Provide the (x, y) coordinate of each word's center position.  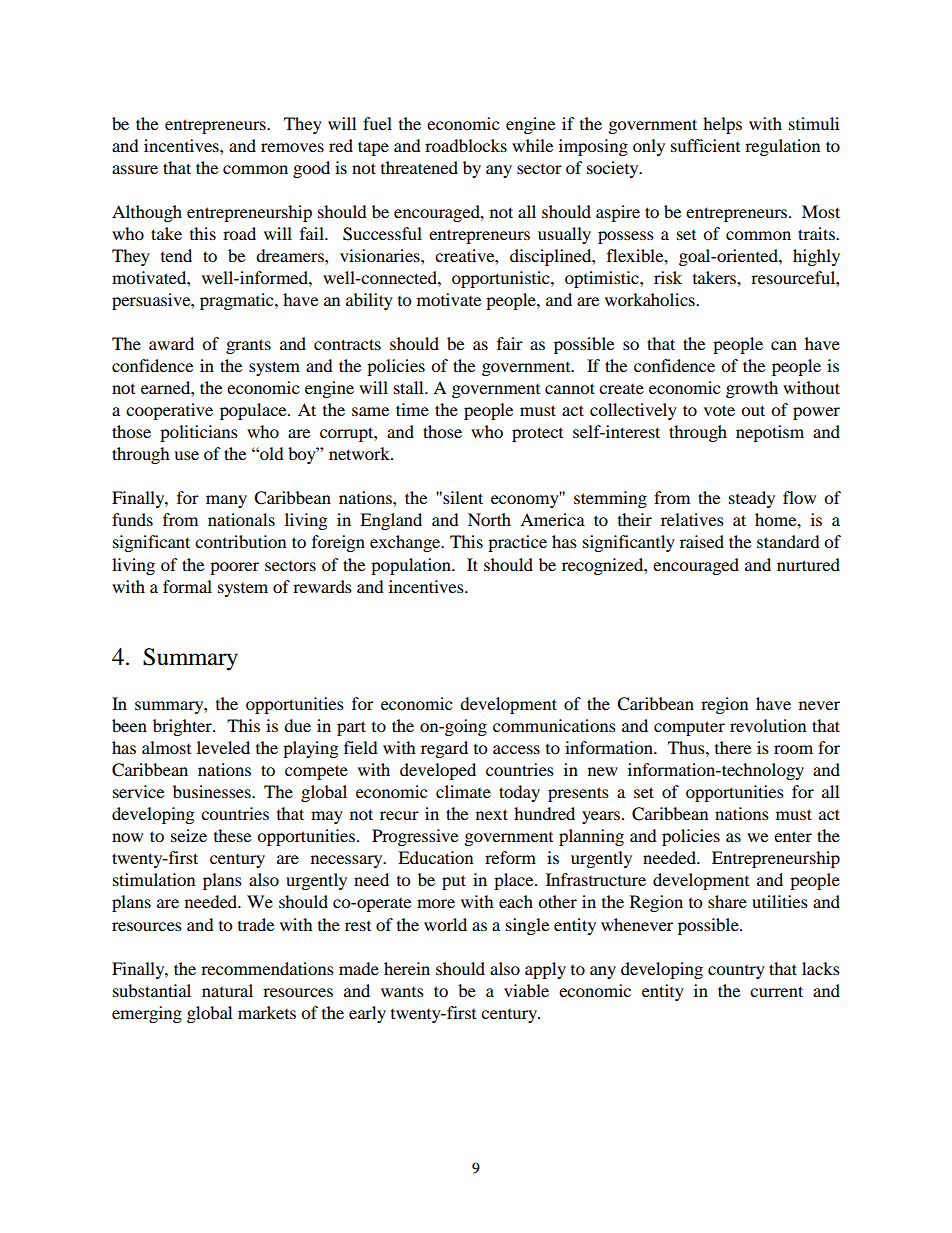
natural (227, 990)
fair (510, 343)
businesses (213, 791)
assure (135, 169)
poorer (234, 568)
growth (752, 389)
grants (248, 346)
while (532, 145)
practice (517, 543)
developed (438, 771)
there (733, 747)
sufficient (705, 145)
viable (526, 990)
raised (702, 541)
